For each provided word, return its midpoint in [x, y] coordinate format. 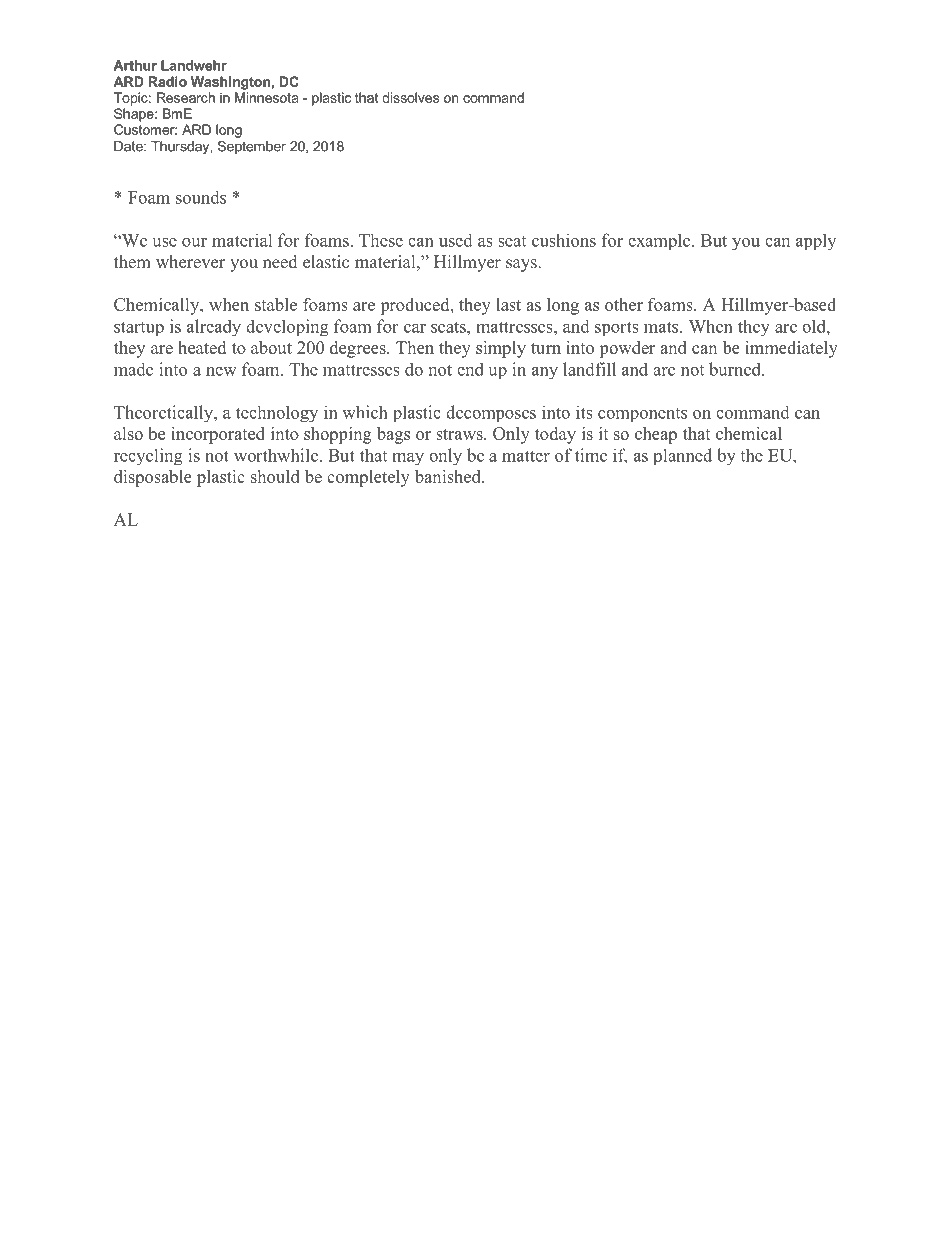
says [522, 265]
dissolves [411, 97]
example [660, 242]
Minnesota [267, 97]
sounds [201, 197]
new [221, 371]
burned [736, 369]
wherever [190, 262]
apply [816, 242]
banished [449, 476]
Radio [168, 81]
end [470, 369]
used [456, 240]
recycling [148, 457]
